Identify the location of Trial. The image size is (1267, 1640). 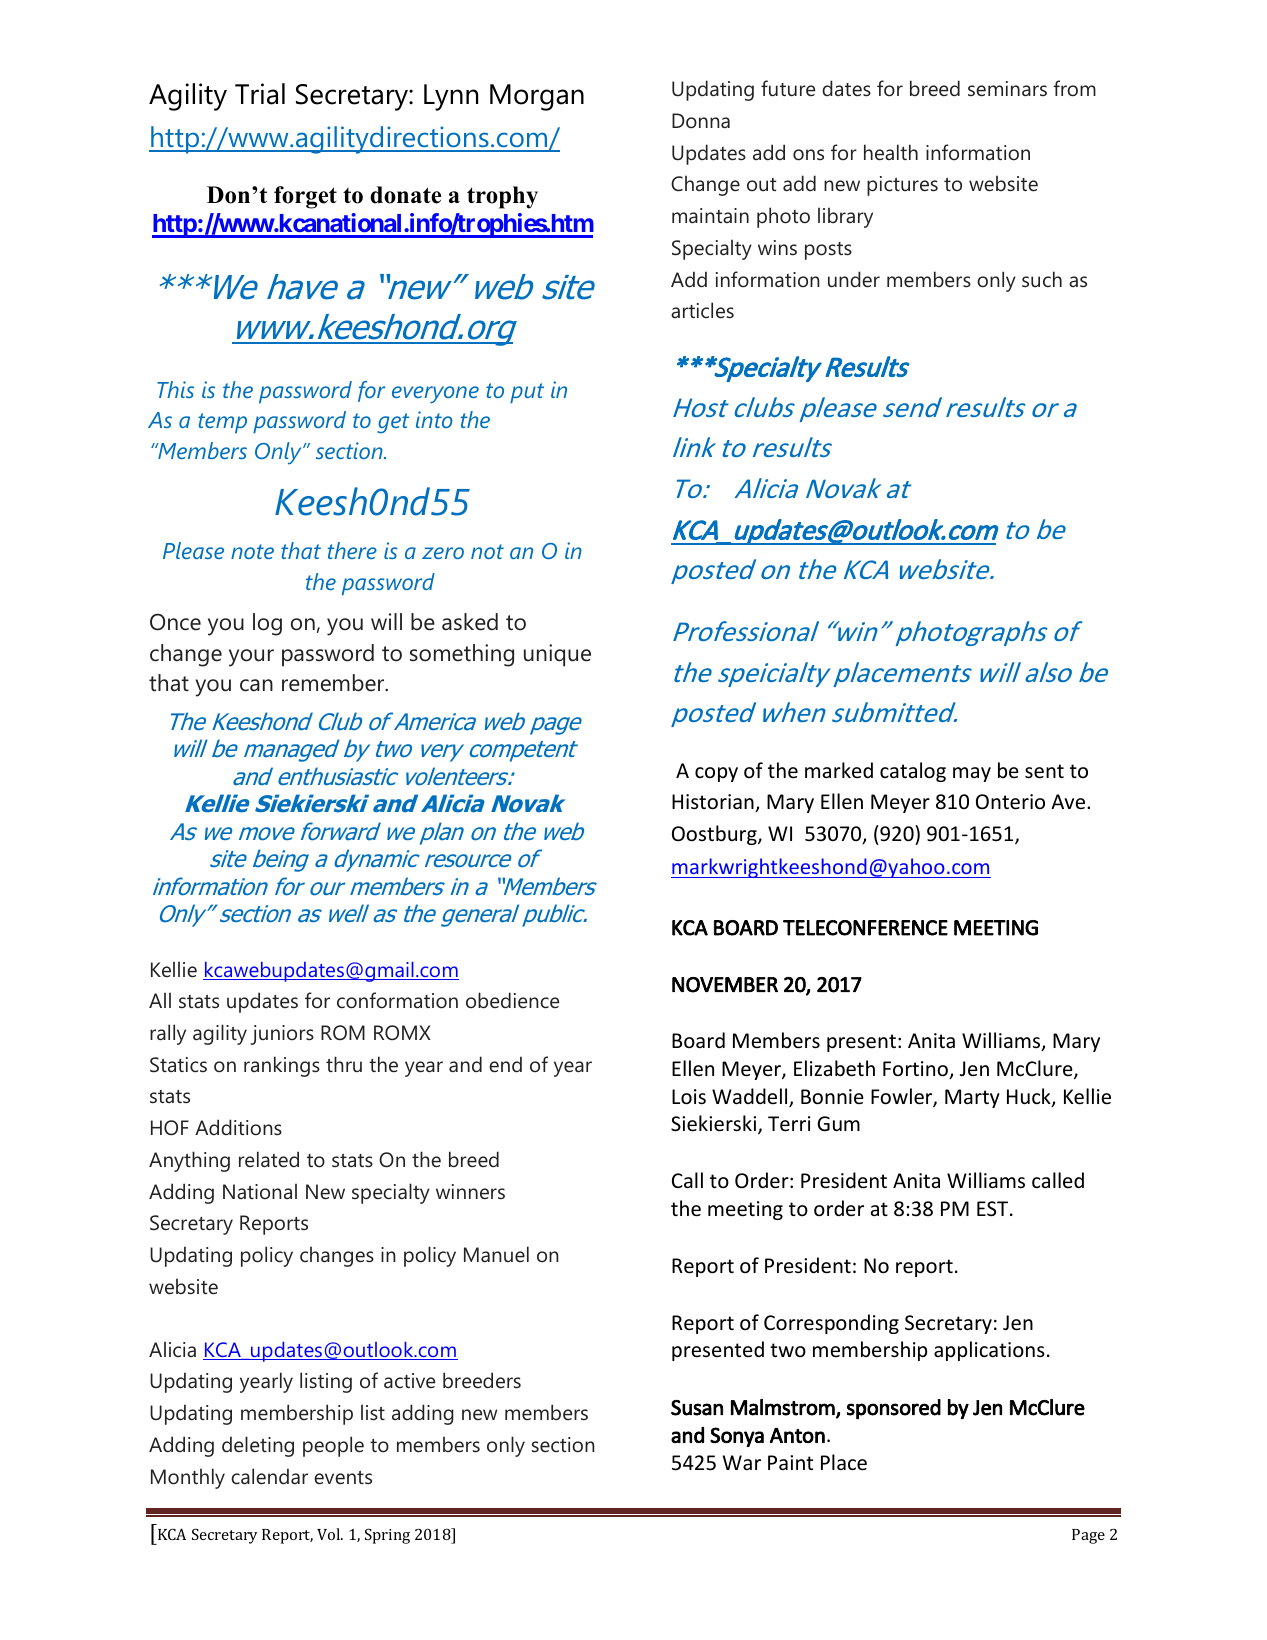
(260, 94).
